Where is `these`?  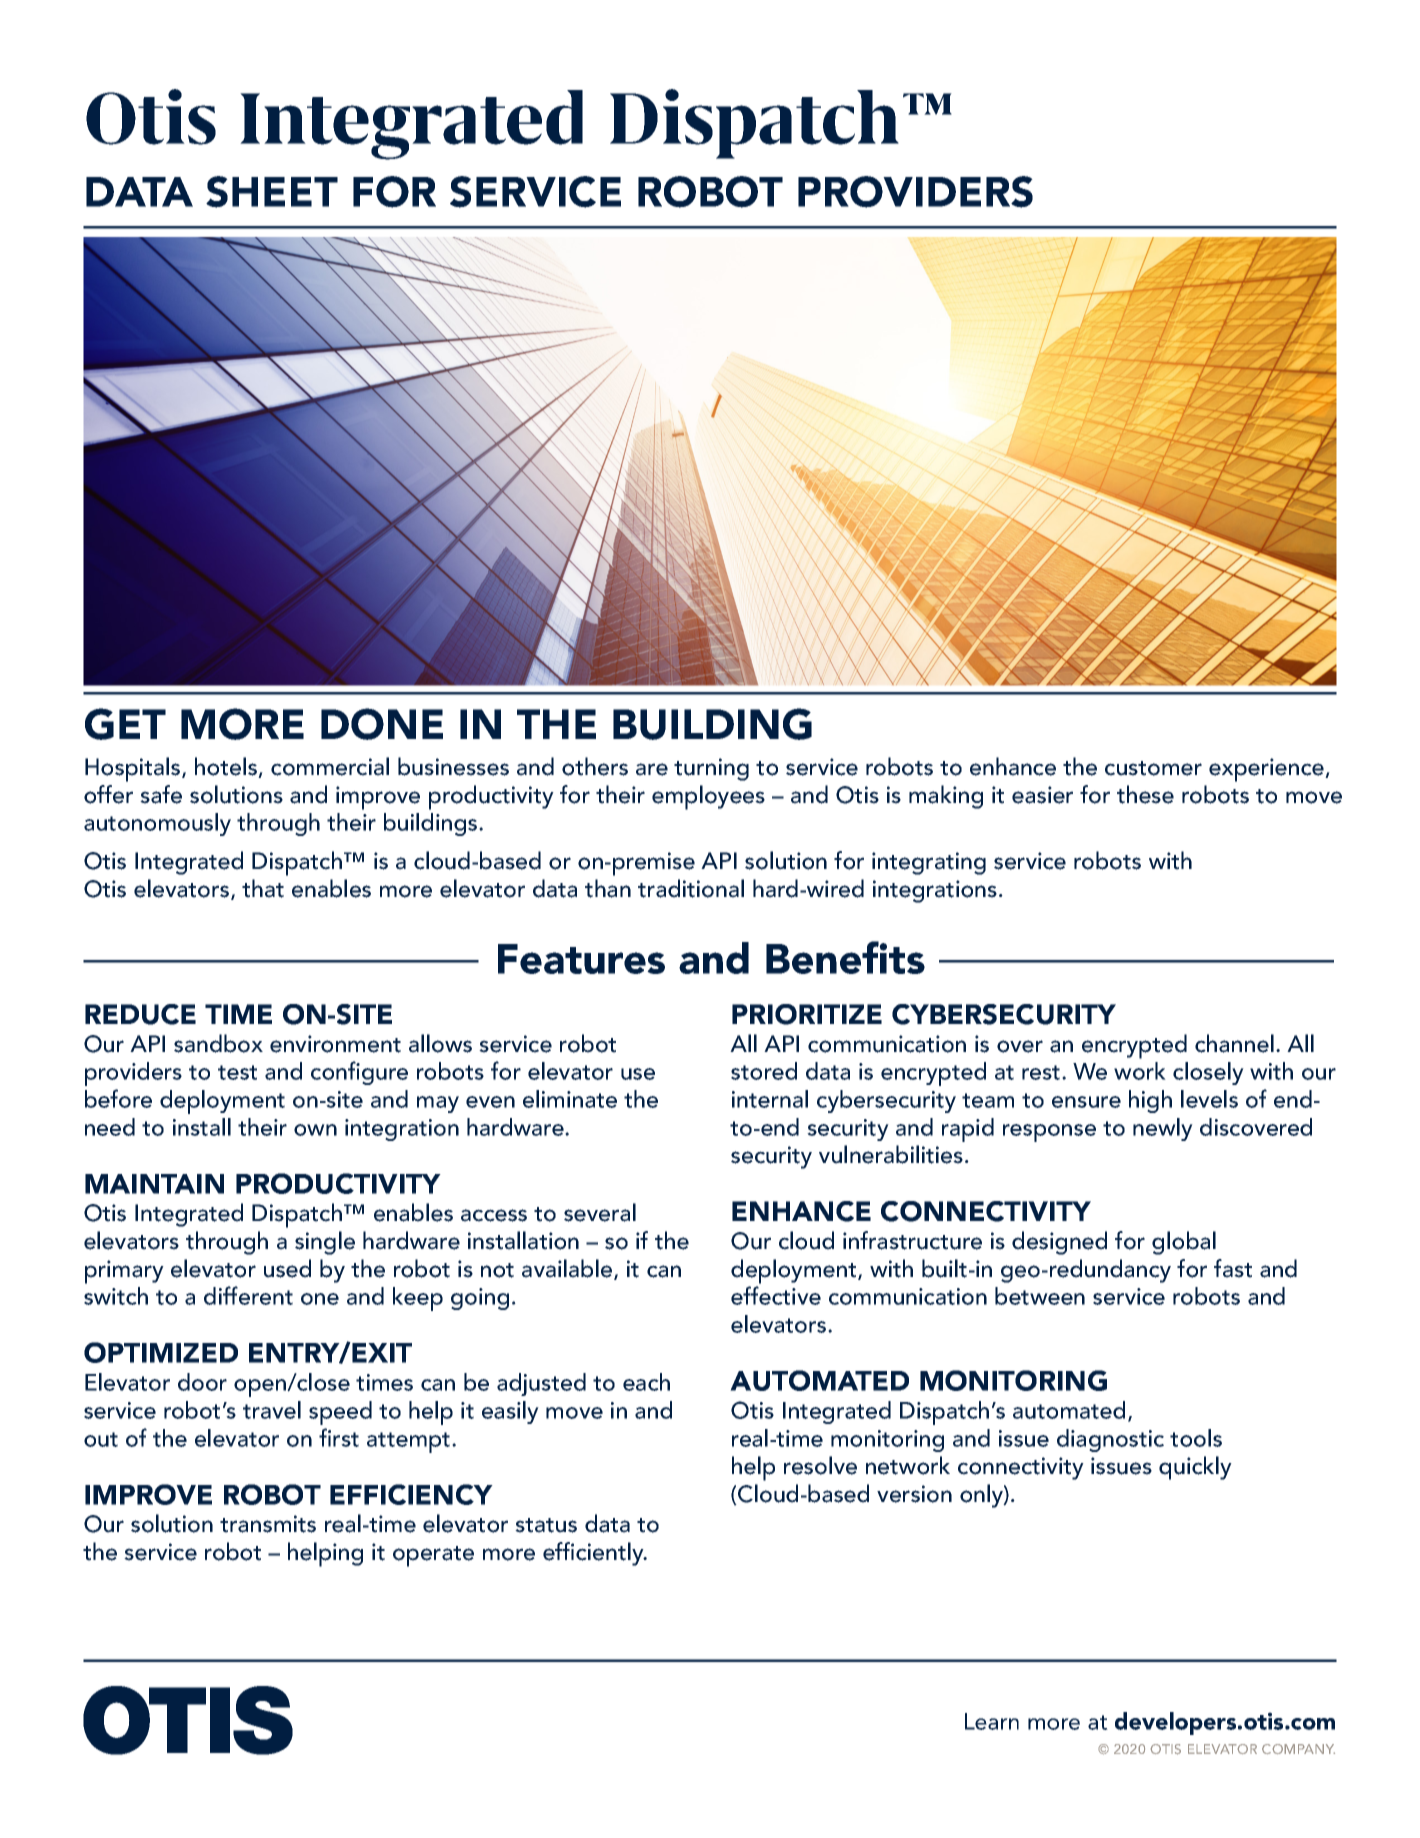 these is located at coordinates (1145, 794).
